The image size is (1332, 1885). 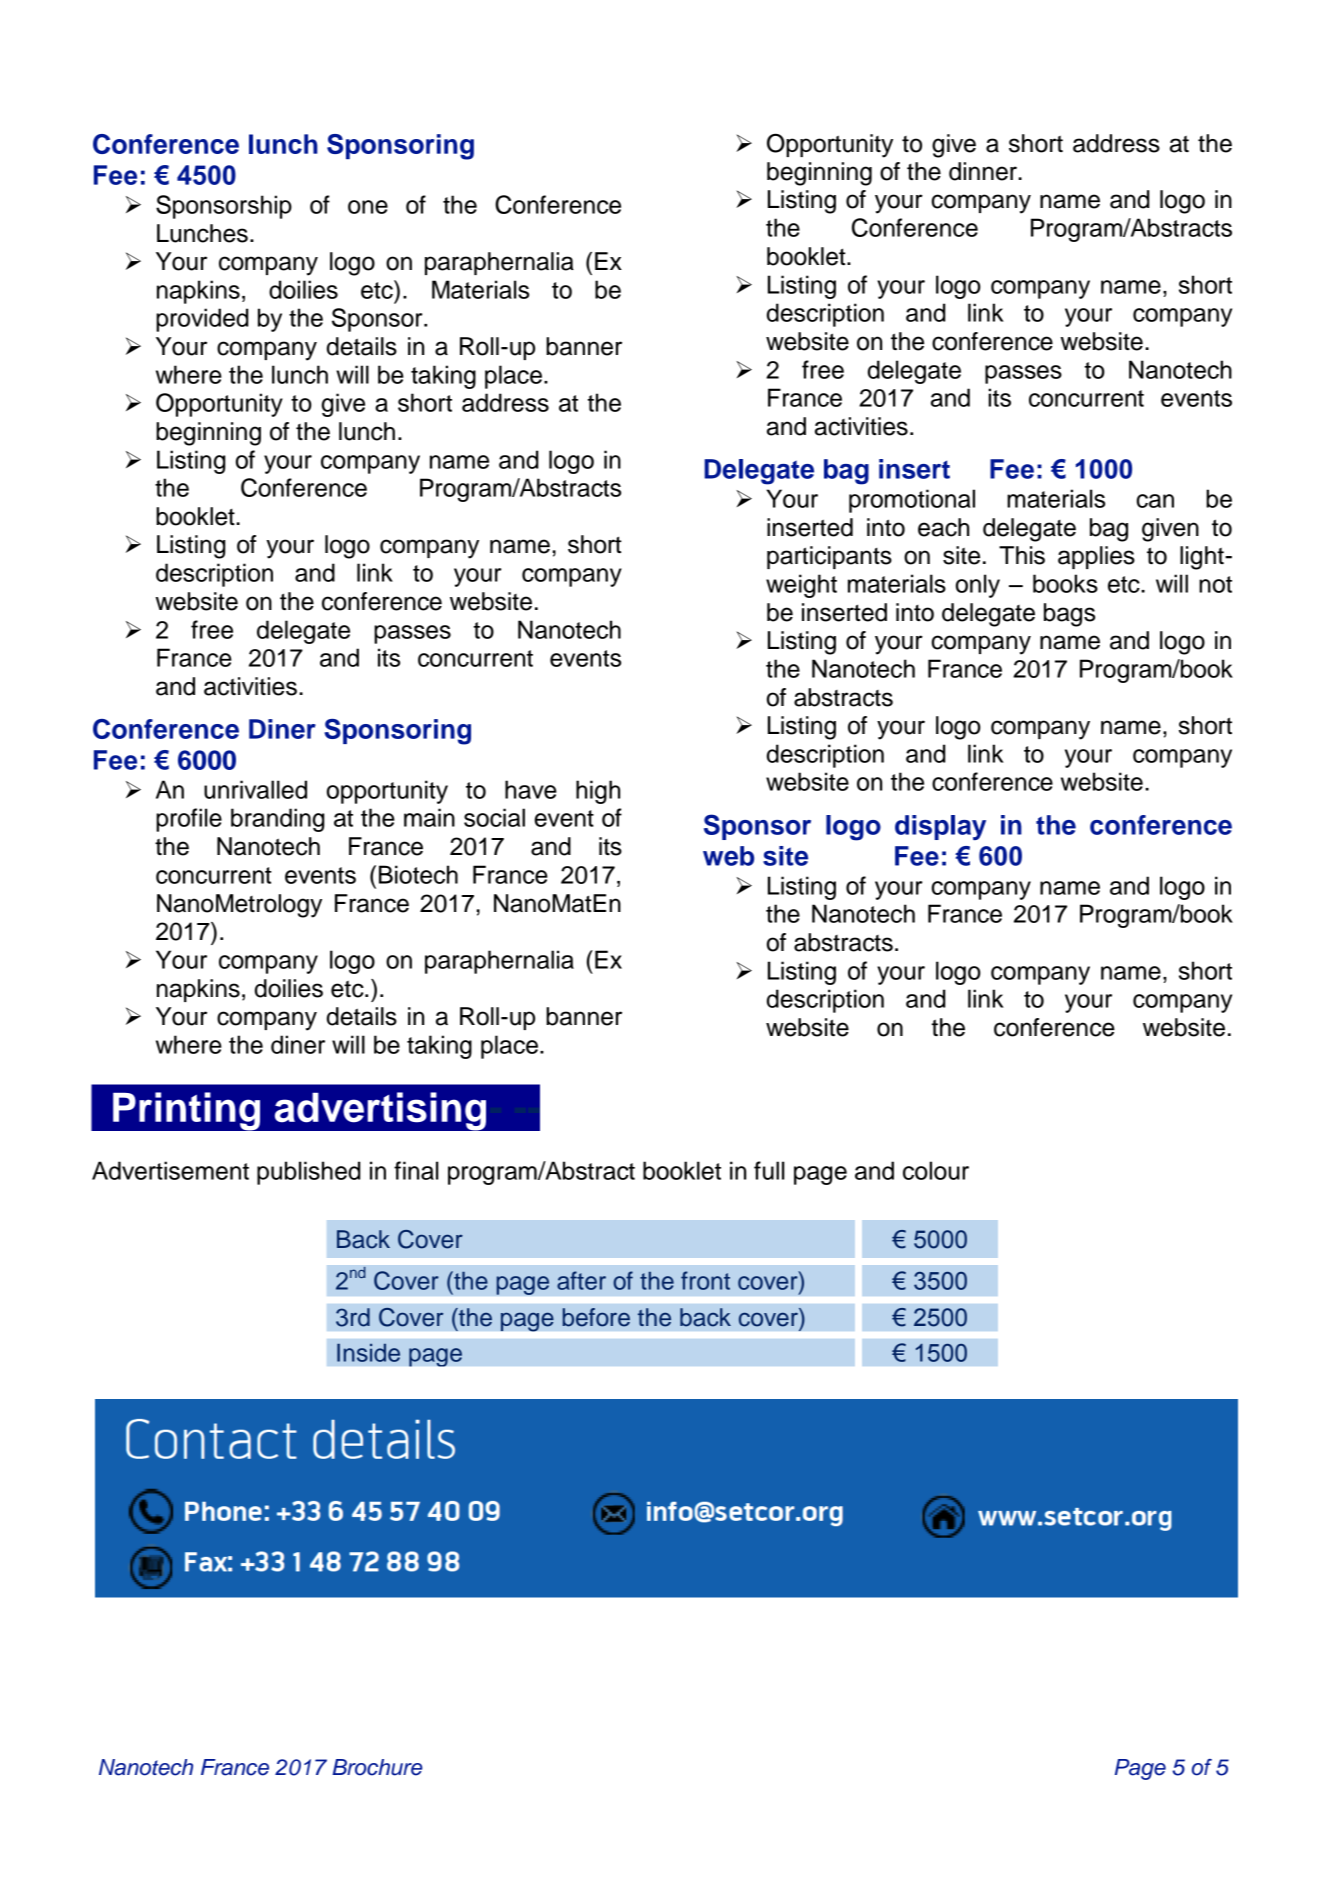 What do you see at coordinates (936, 1170) in the screenshot?
I see `colour` at bounding box center [936, 1170].
